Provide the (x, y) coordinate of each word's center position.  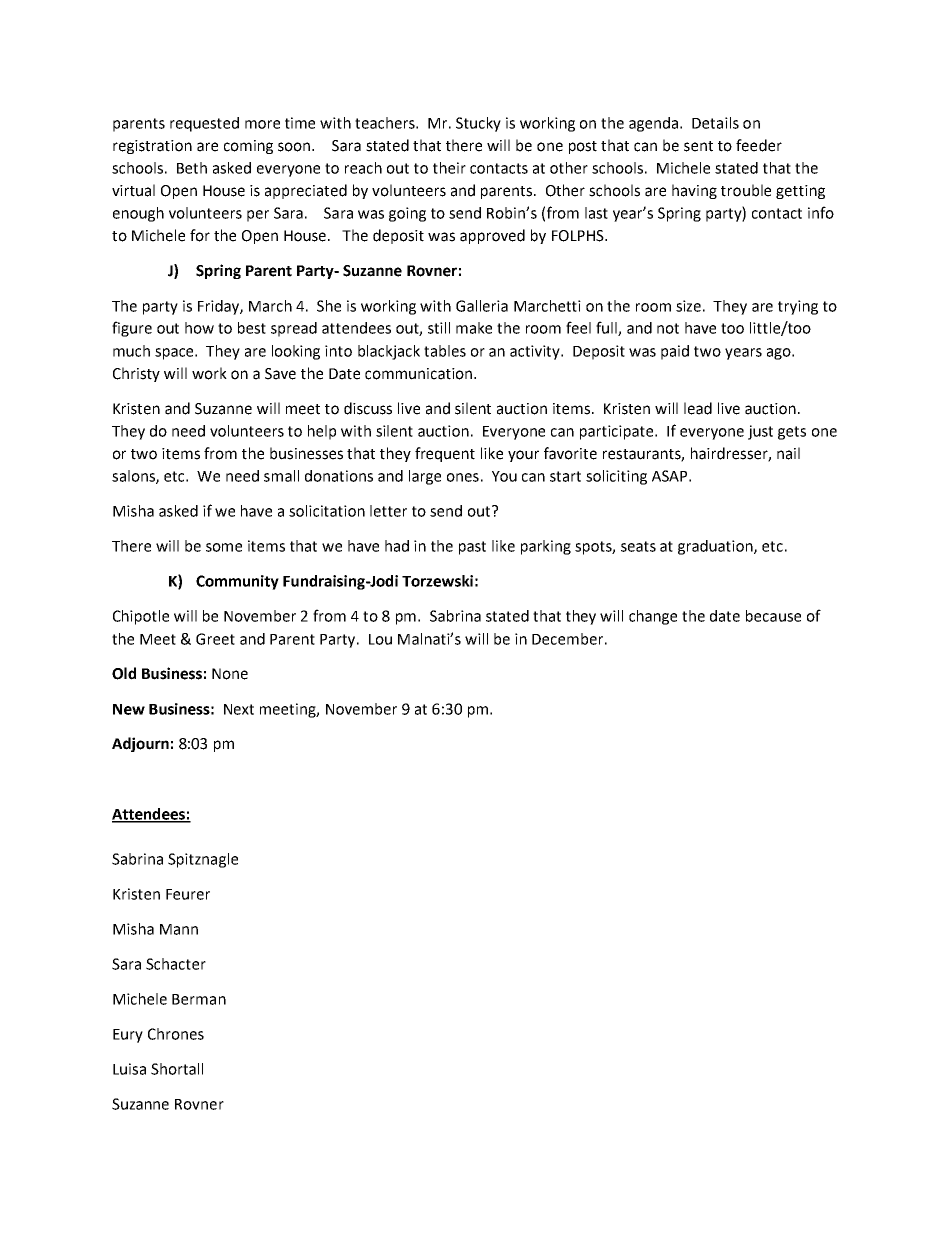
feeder (759, 145)
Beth (192, 168)
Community (237, 582)
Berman (199, 999)
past (472, 548)
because (773, 616)
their (449, 168)
